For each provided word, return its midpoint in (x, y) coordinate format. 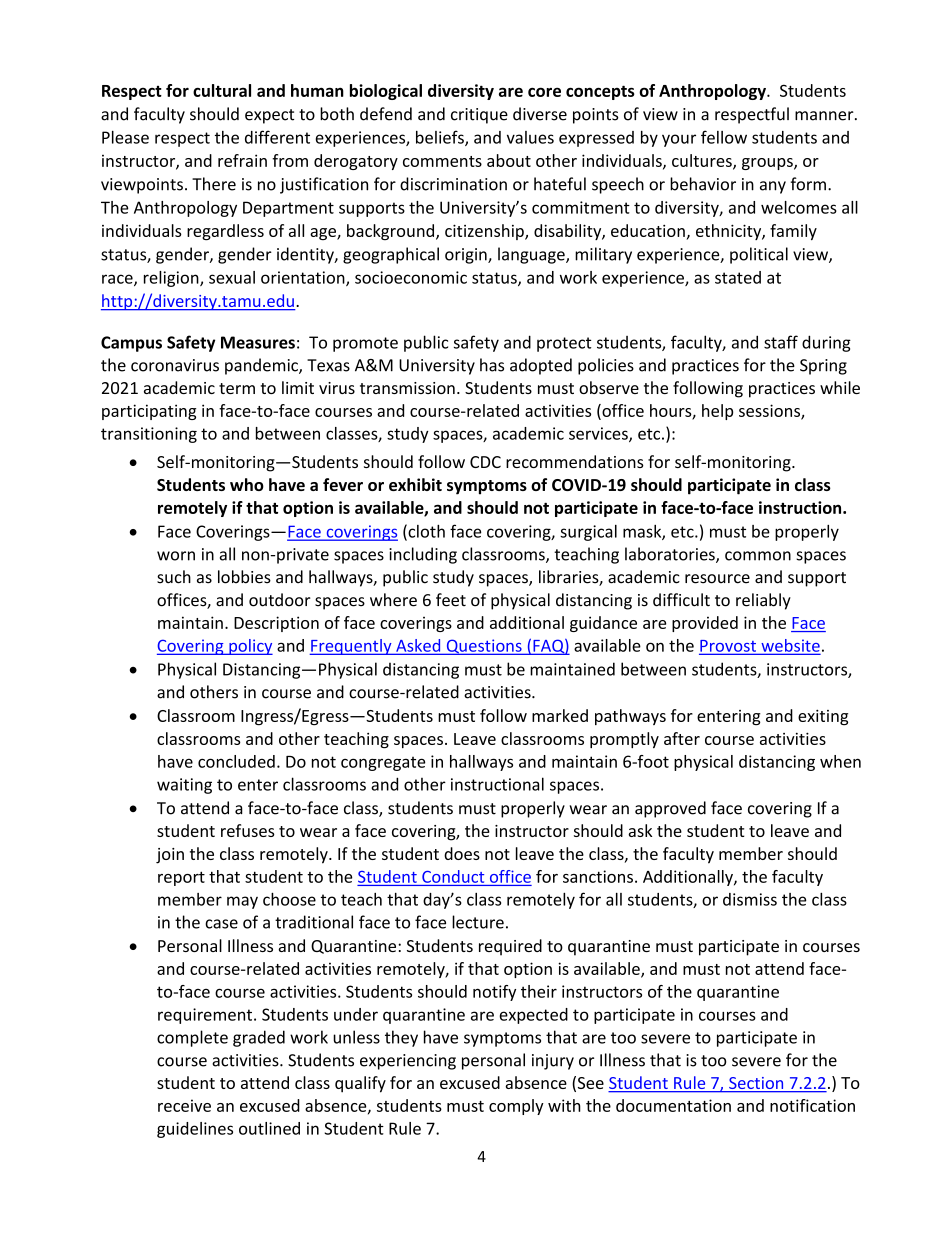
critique (479, 116)
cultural (222, 90)
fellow (724, 137)
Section (756, 1084)
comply (516, 1107)
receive (184, 1105)
